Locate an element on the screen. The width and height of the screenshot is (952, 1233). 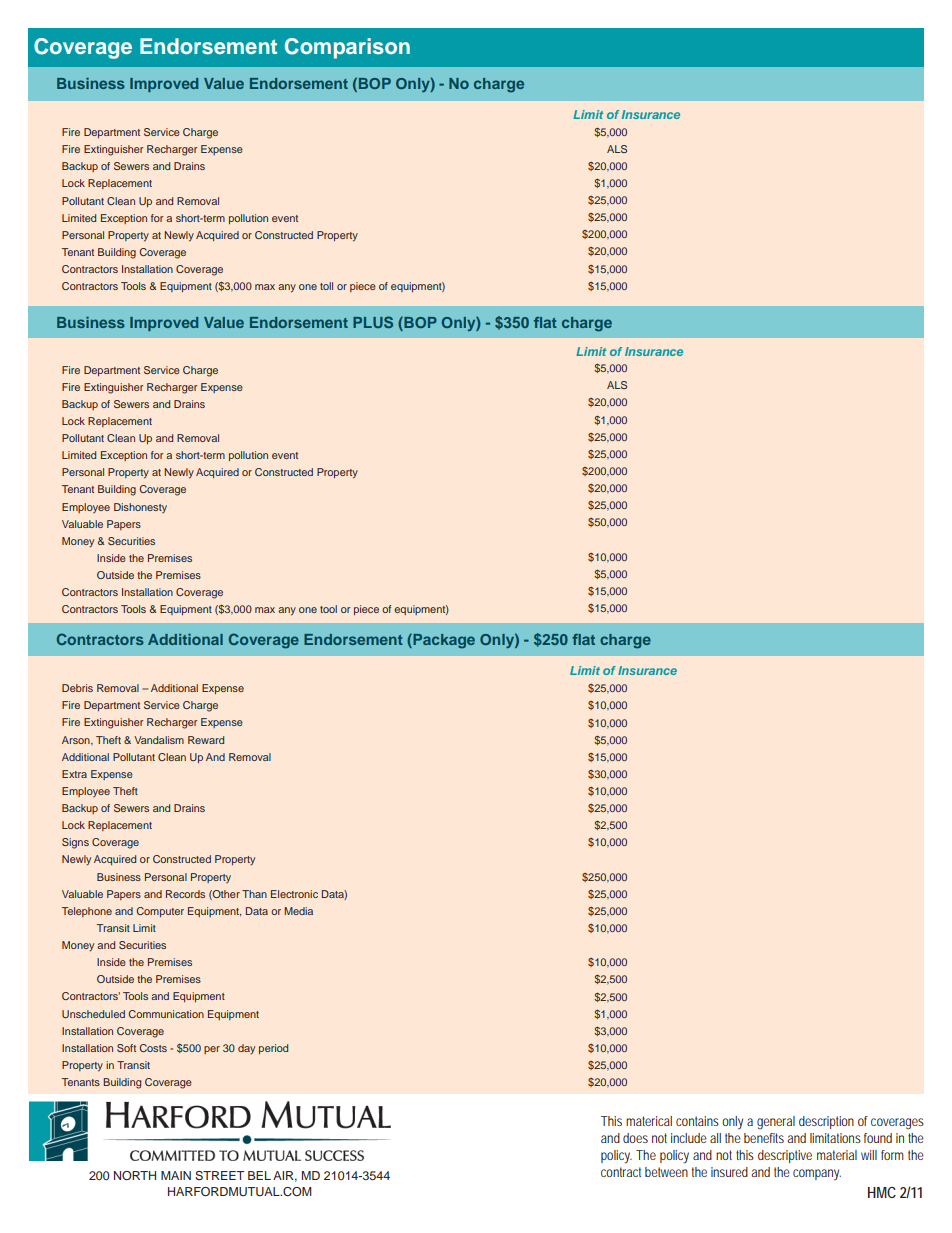
Extra is located at coordinates (74, 774).
